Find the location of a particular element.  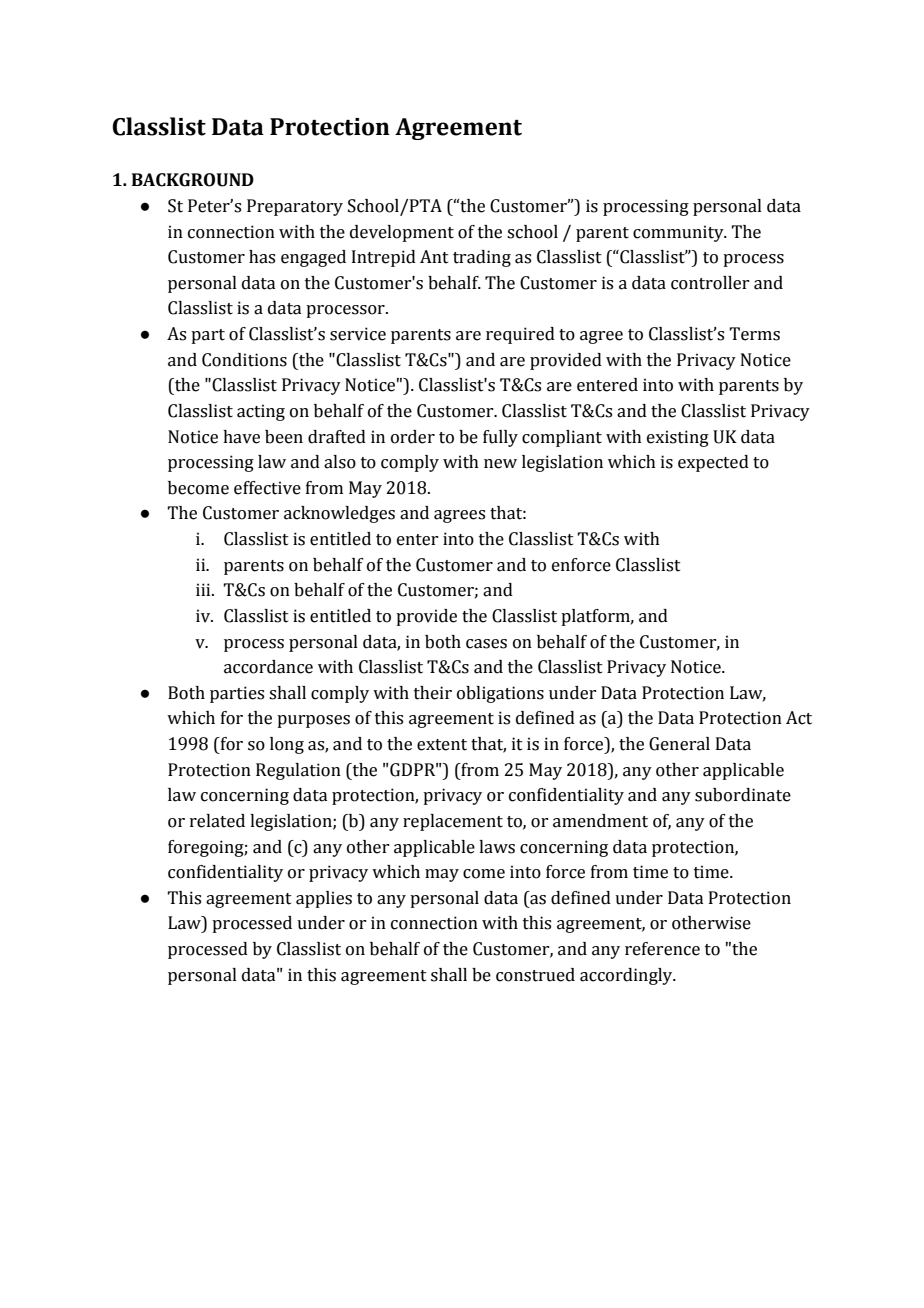

General is located at coordinates (679, 744).
